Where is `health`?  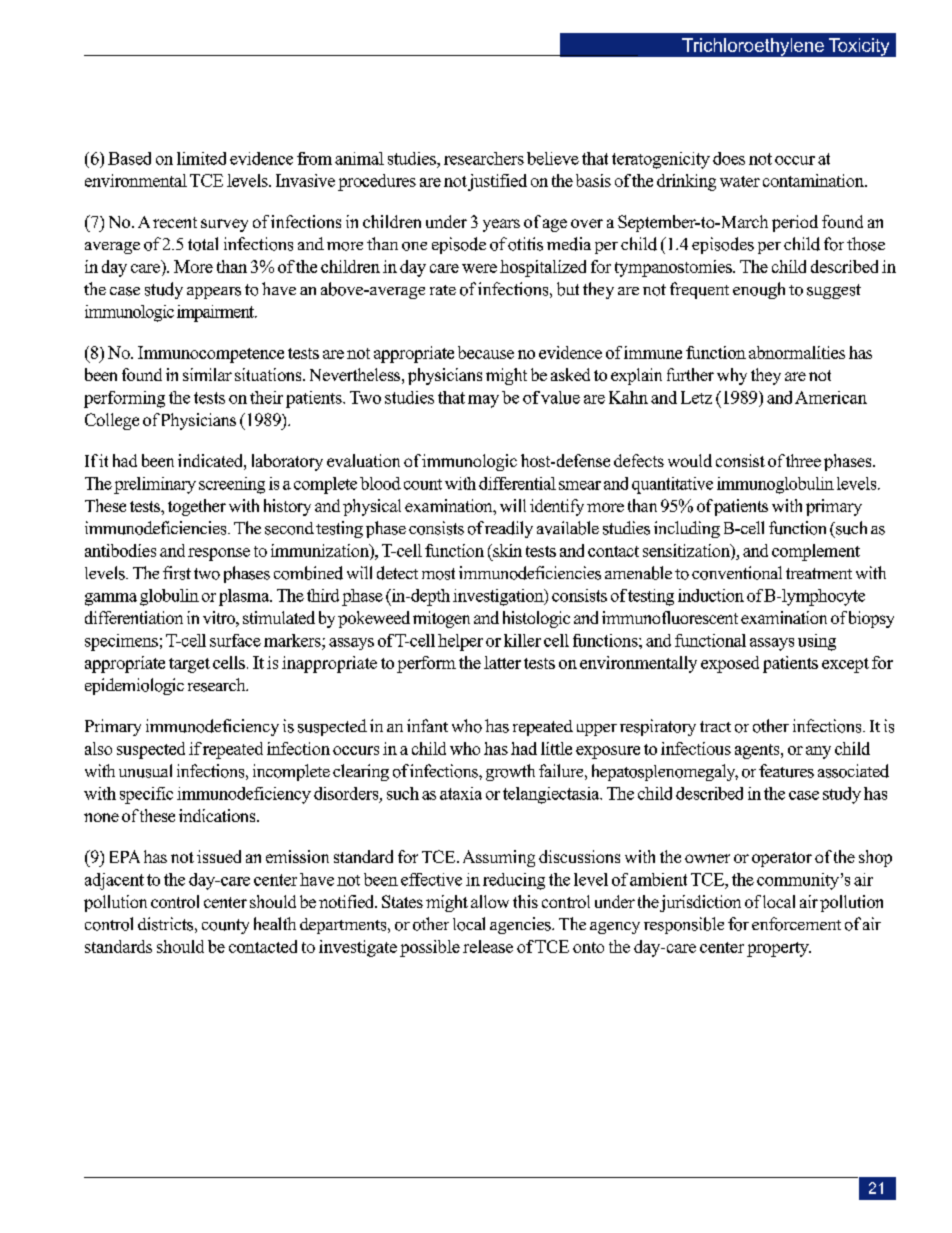 health is located at coordinates (275, 923).
